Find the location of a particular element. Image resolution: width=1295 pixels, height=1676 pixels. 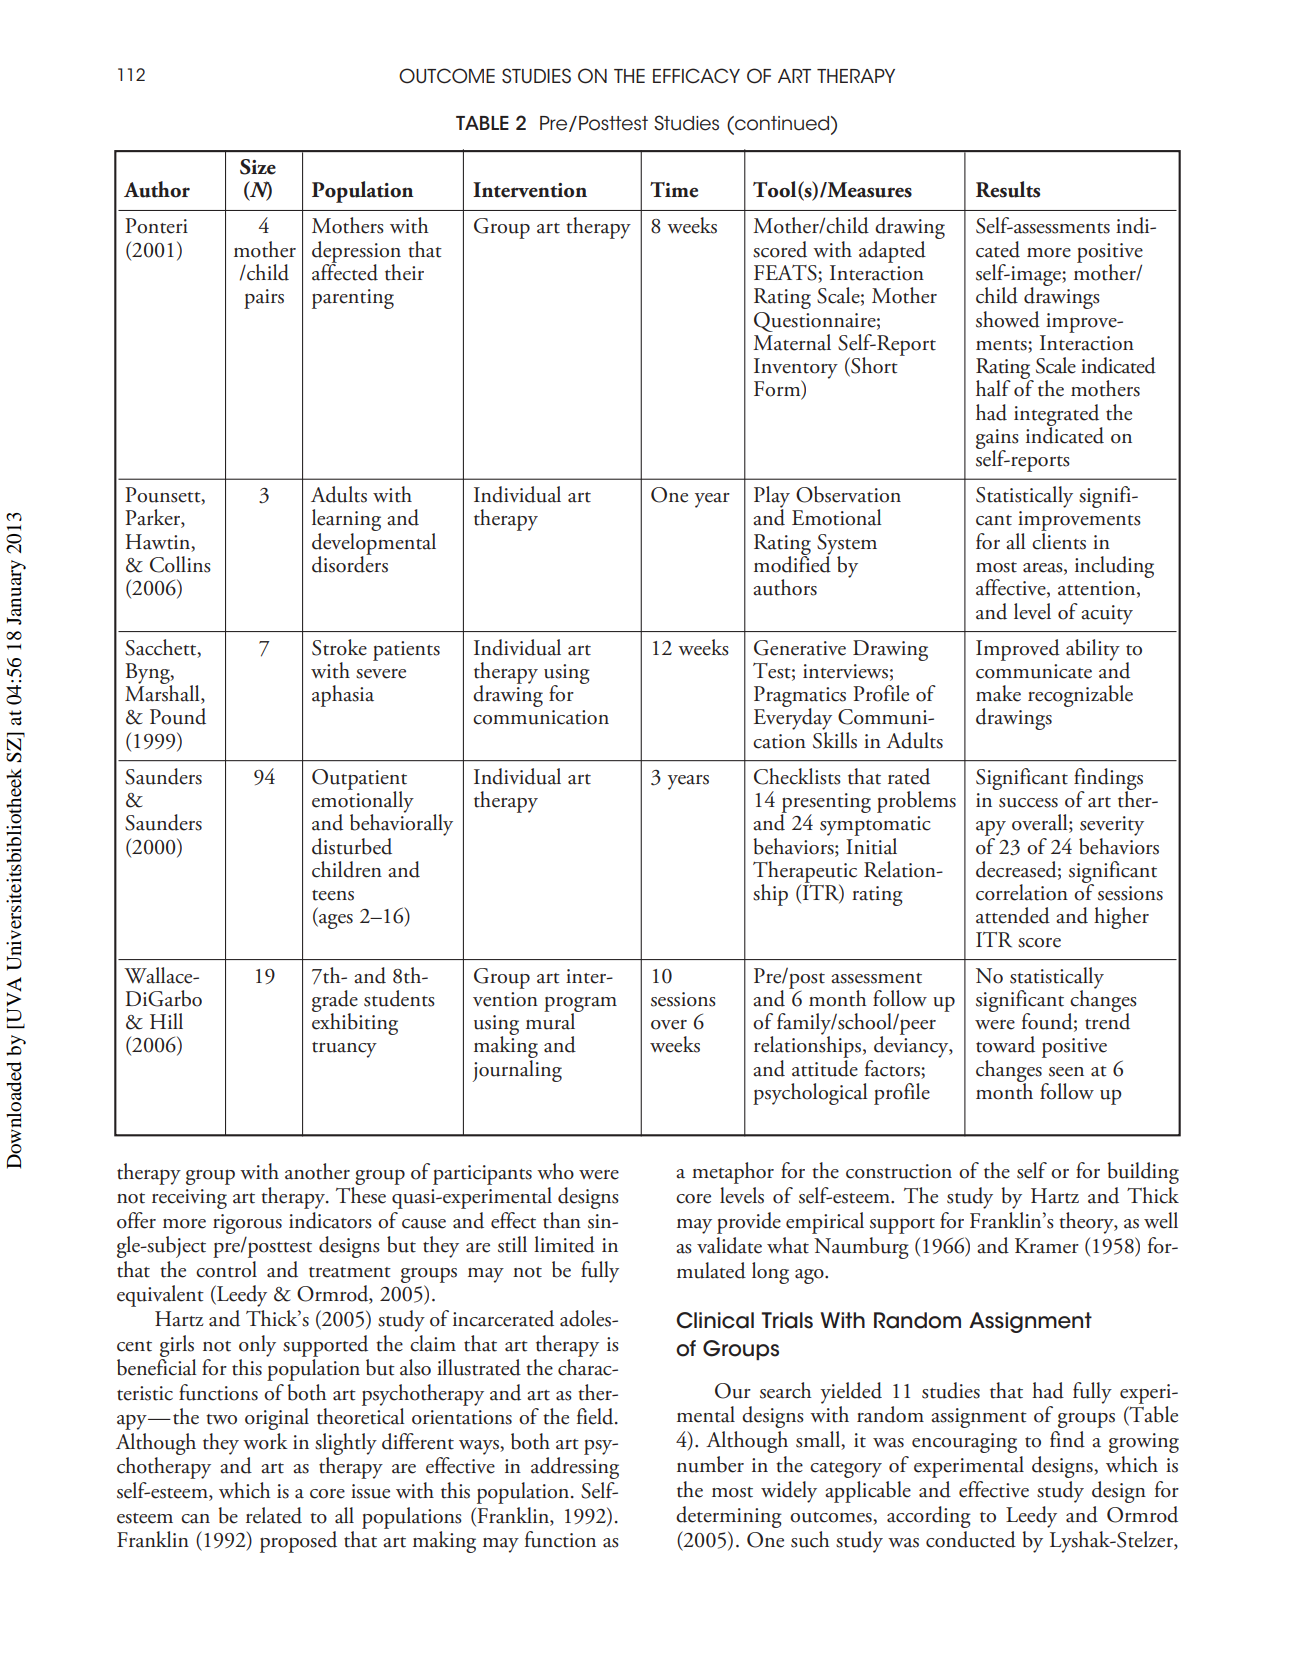

related is located at coordinates (274, 1515).
